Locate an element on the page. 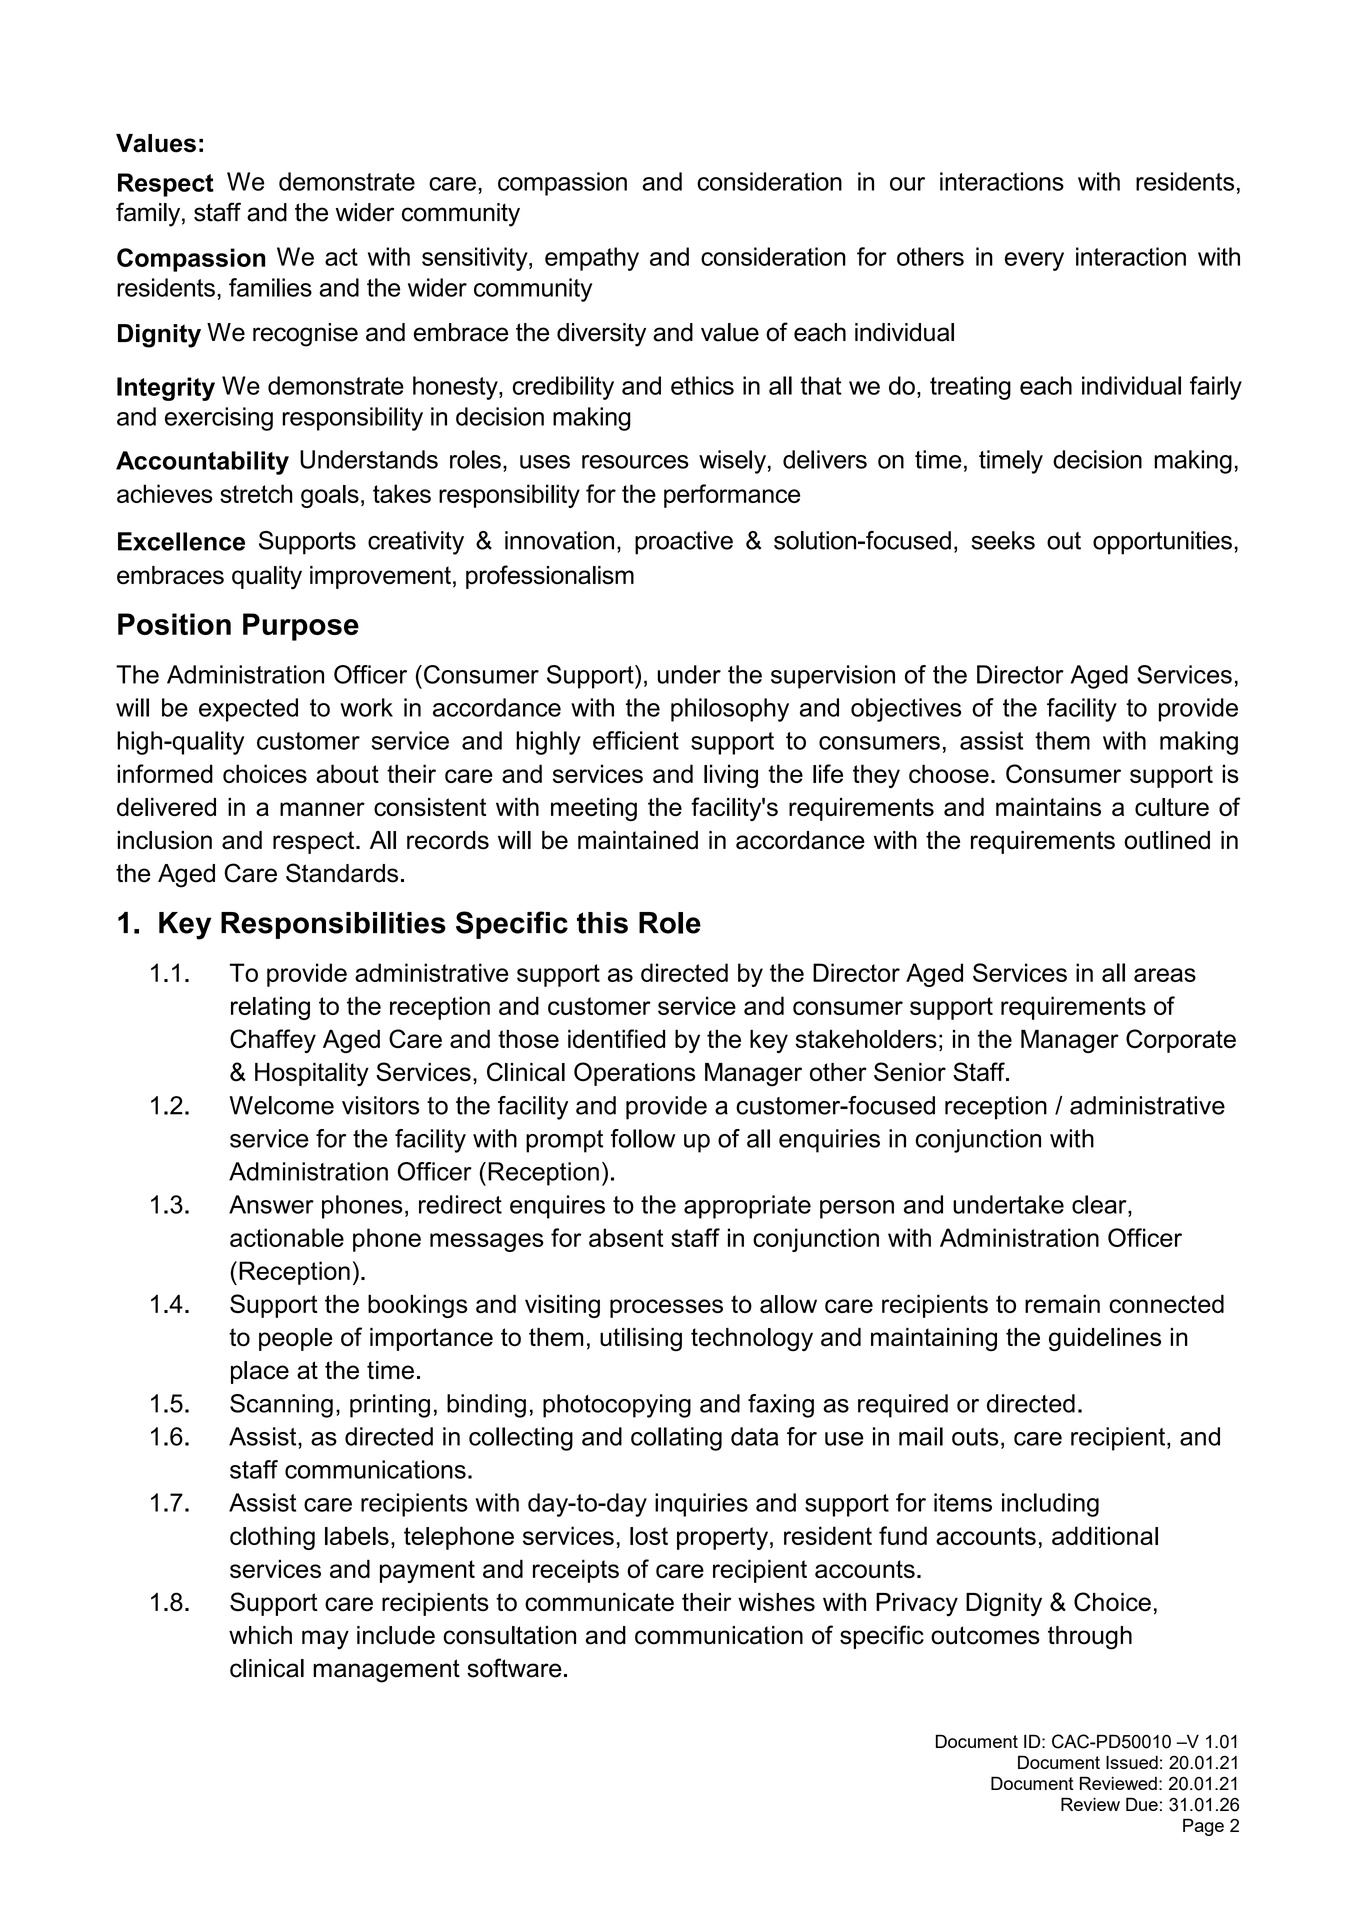 Image resolution: width=1356 pixels, height=1917 pixels. Corporate is located at coordinates (1181, 1041).
